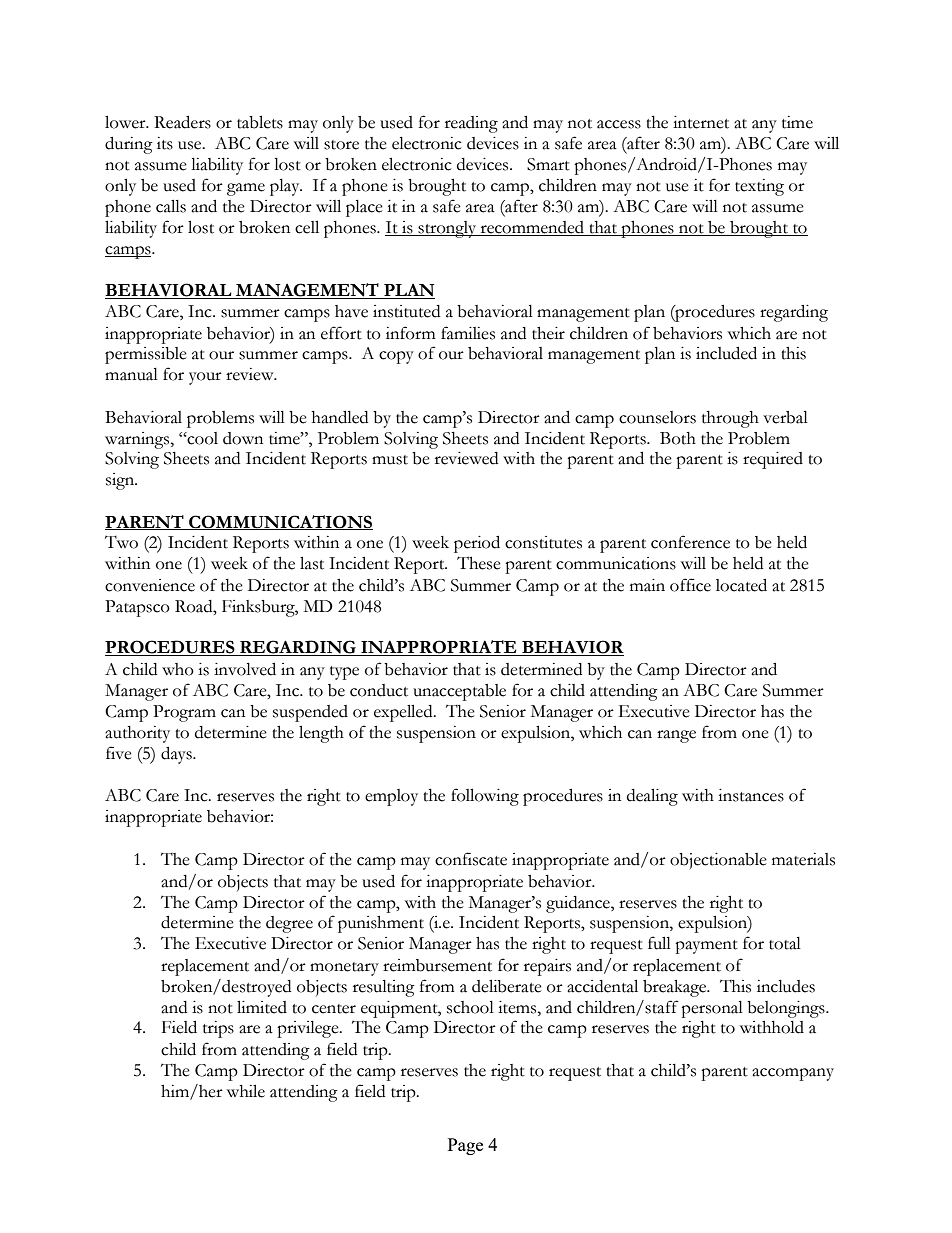 This screenshot has height=1233, width=952. Describe the element at coordinates (465, 1146) in the screenshot. I see `Page` at that location.
